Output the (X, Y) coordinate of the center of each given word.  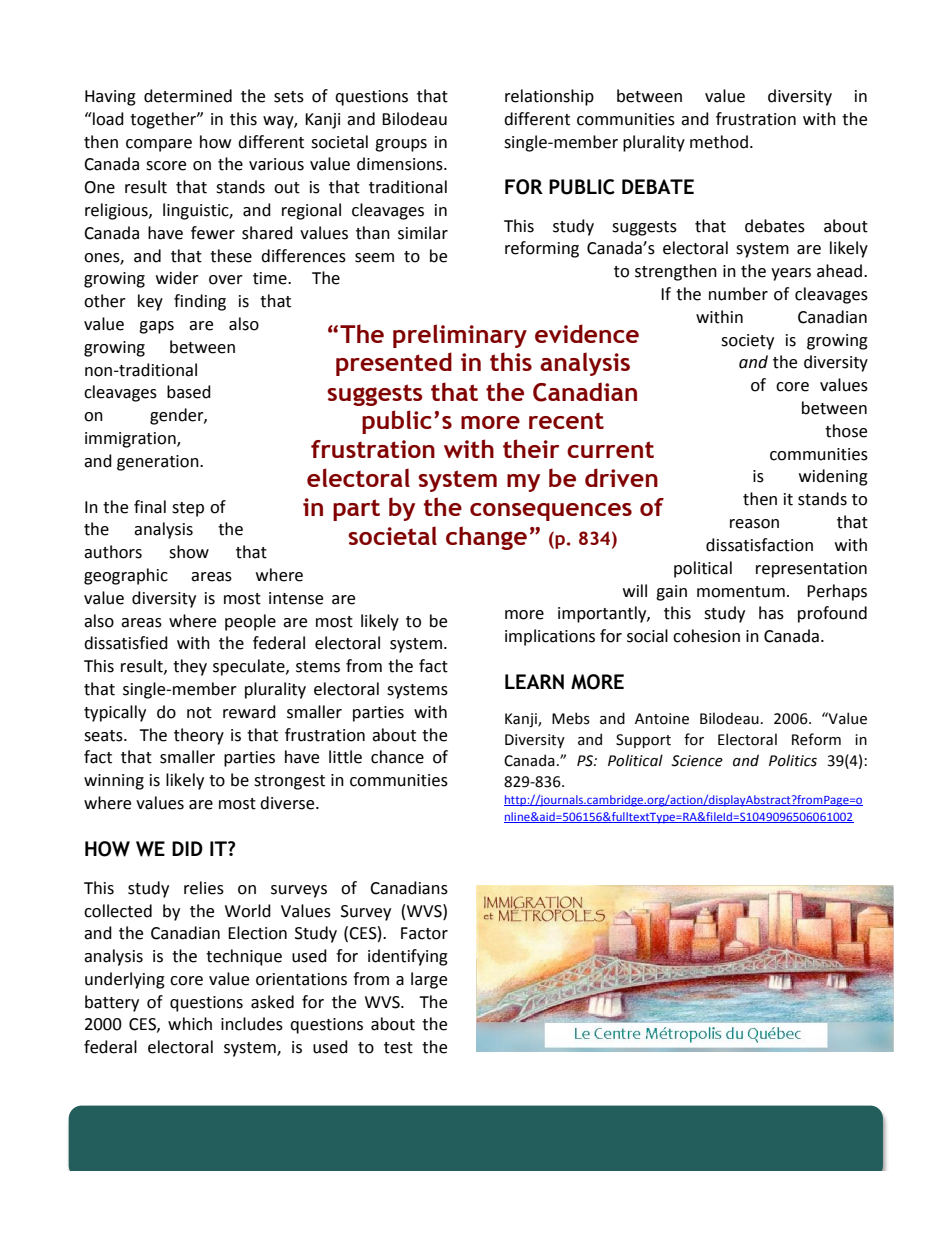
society (747, 342)
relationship (549, 97)
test (398, 1048)
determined (188, 96)
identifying (408, 957)
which (190, 1024)
